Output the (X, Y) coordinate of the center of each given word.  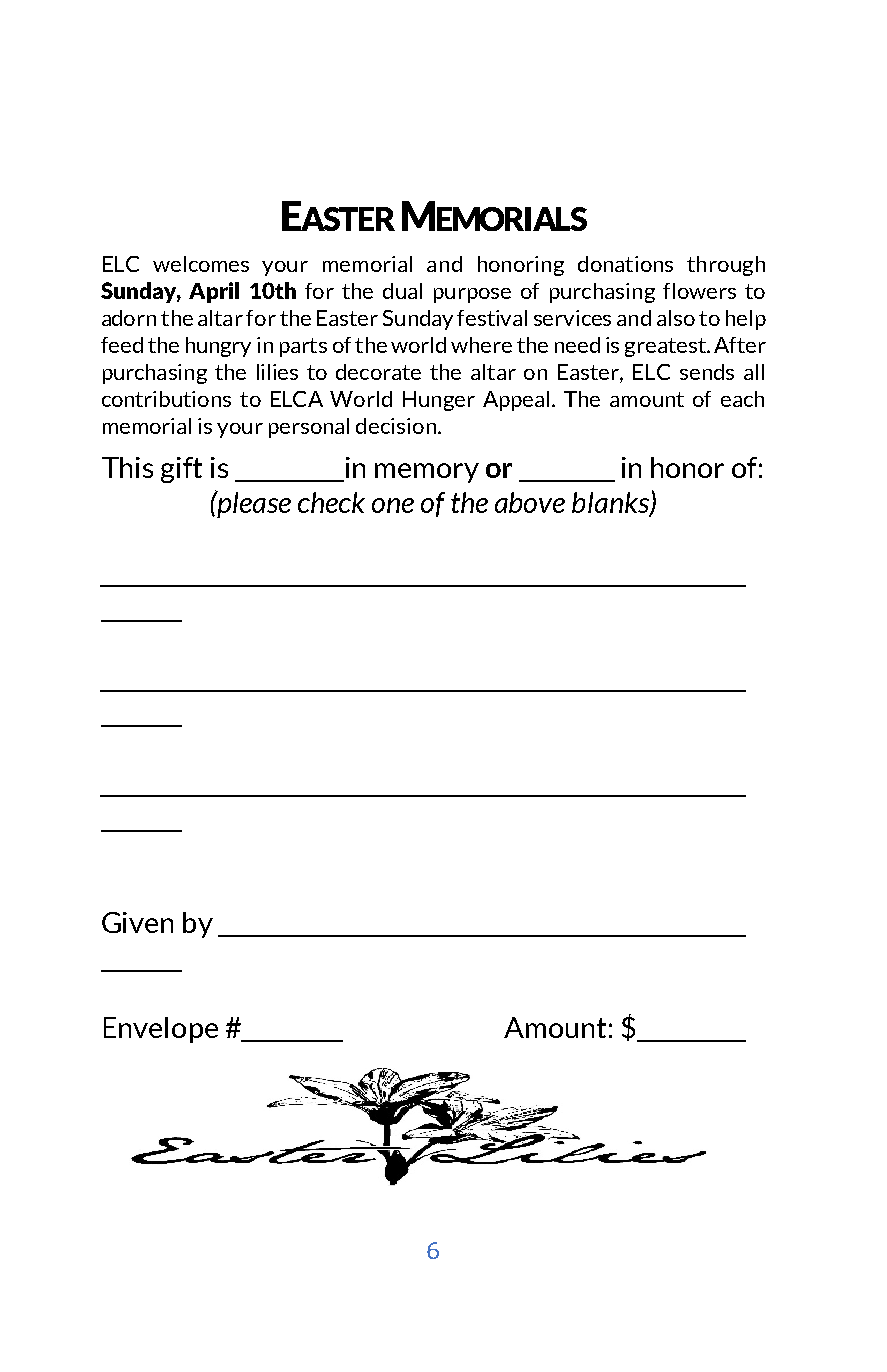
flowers (699, 291)
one (393, 505)
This (127, 467)
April (214, 292)
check (331, 502)
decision (396, 426)
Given (137, 922)
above (530, 502)
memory (427, 473)
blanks (611, 504)
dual (402, 291)
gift (181, 470)
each (742, 399)
